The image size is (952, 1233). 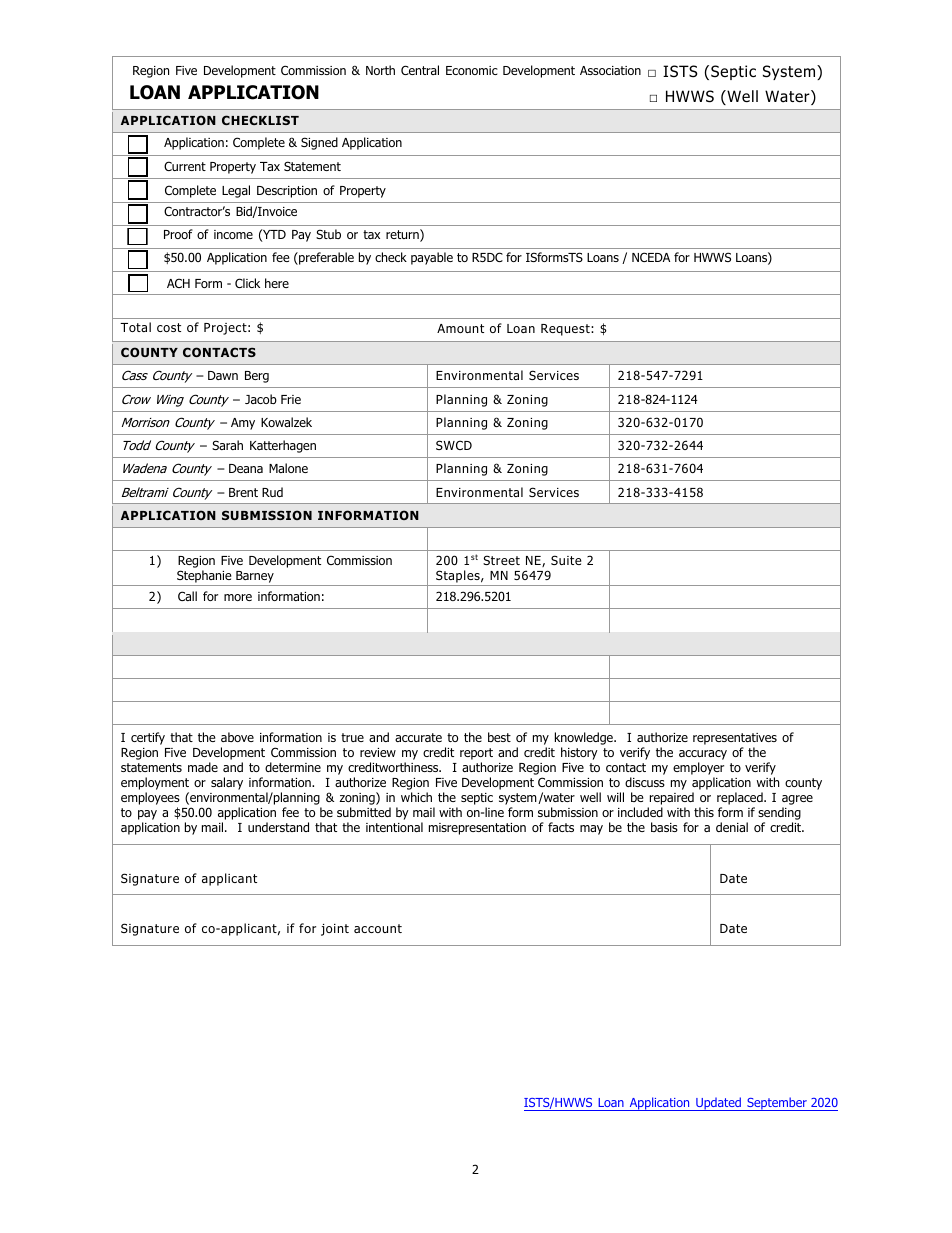 What do you see at coordinates (472, 70) in the document?
I see `Economic` at bounding box center [472, 70].
